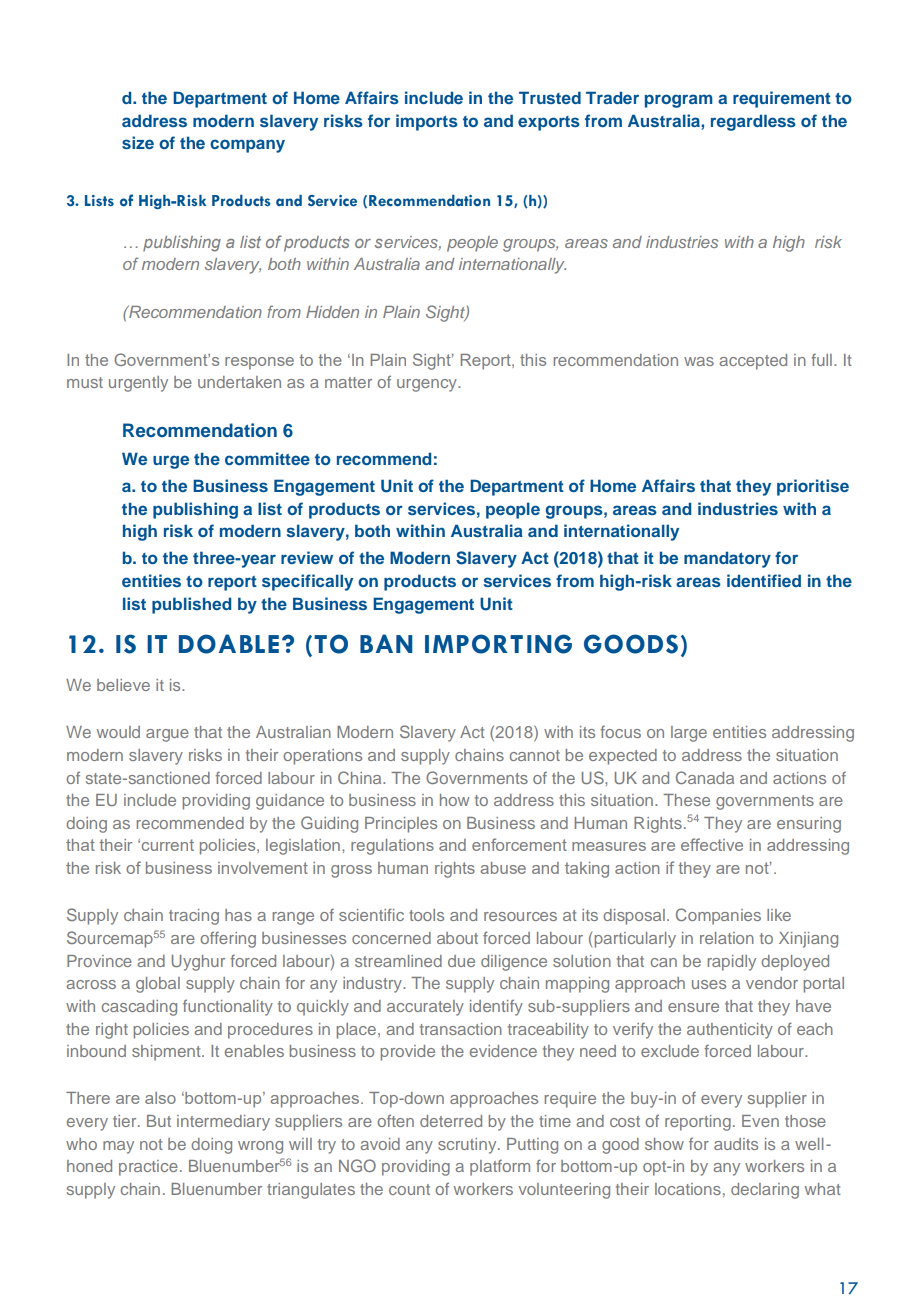  I want to click on audits, so click(736, 1144).
